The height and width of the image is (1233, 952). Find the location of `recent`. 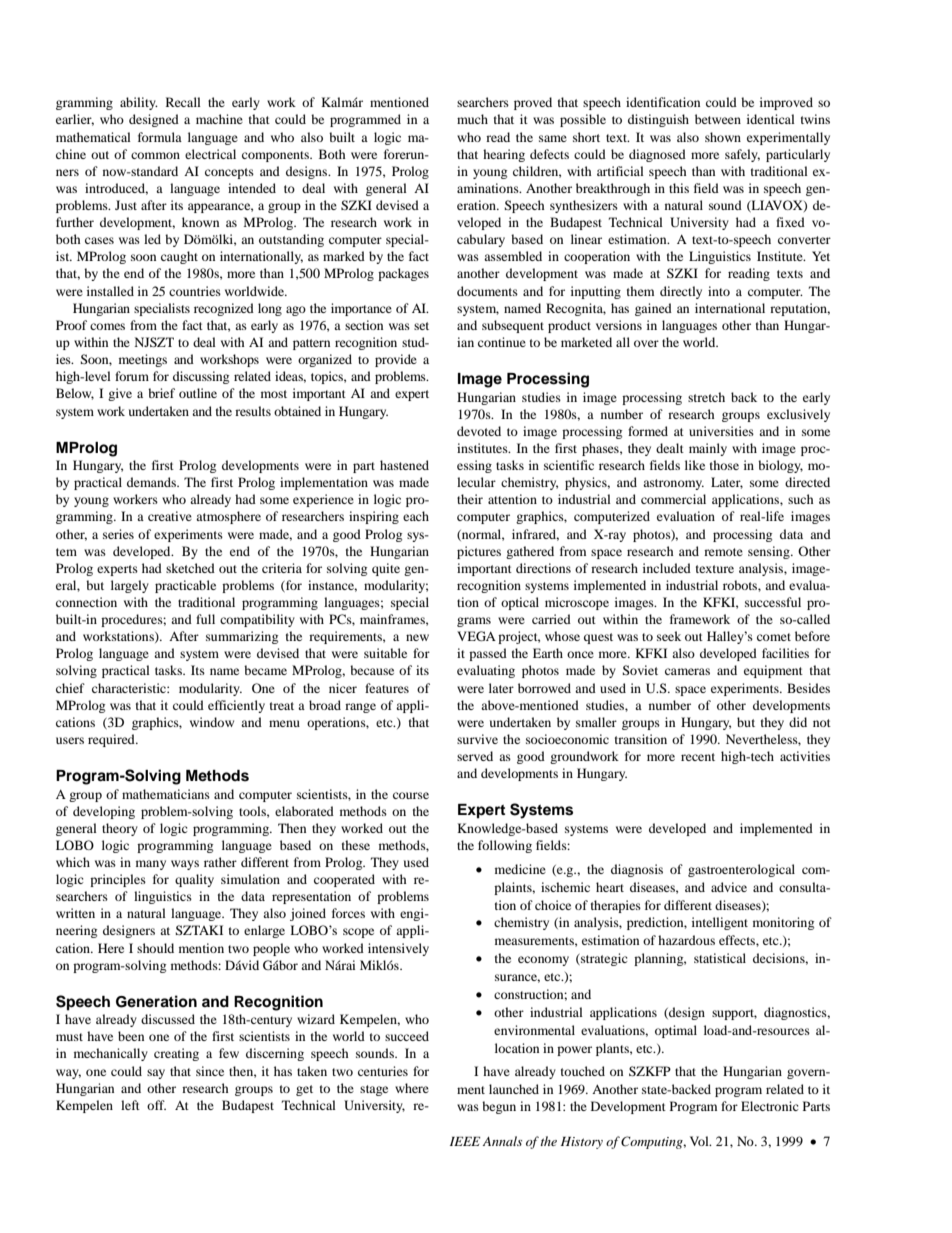

recent is located at coordinates (698, 757).
